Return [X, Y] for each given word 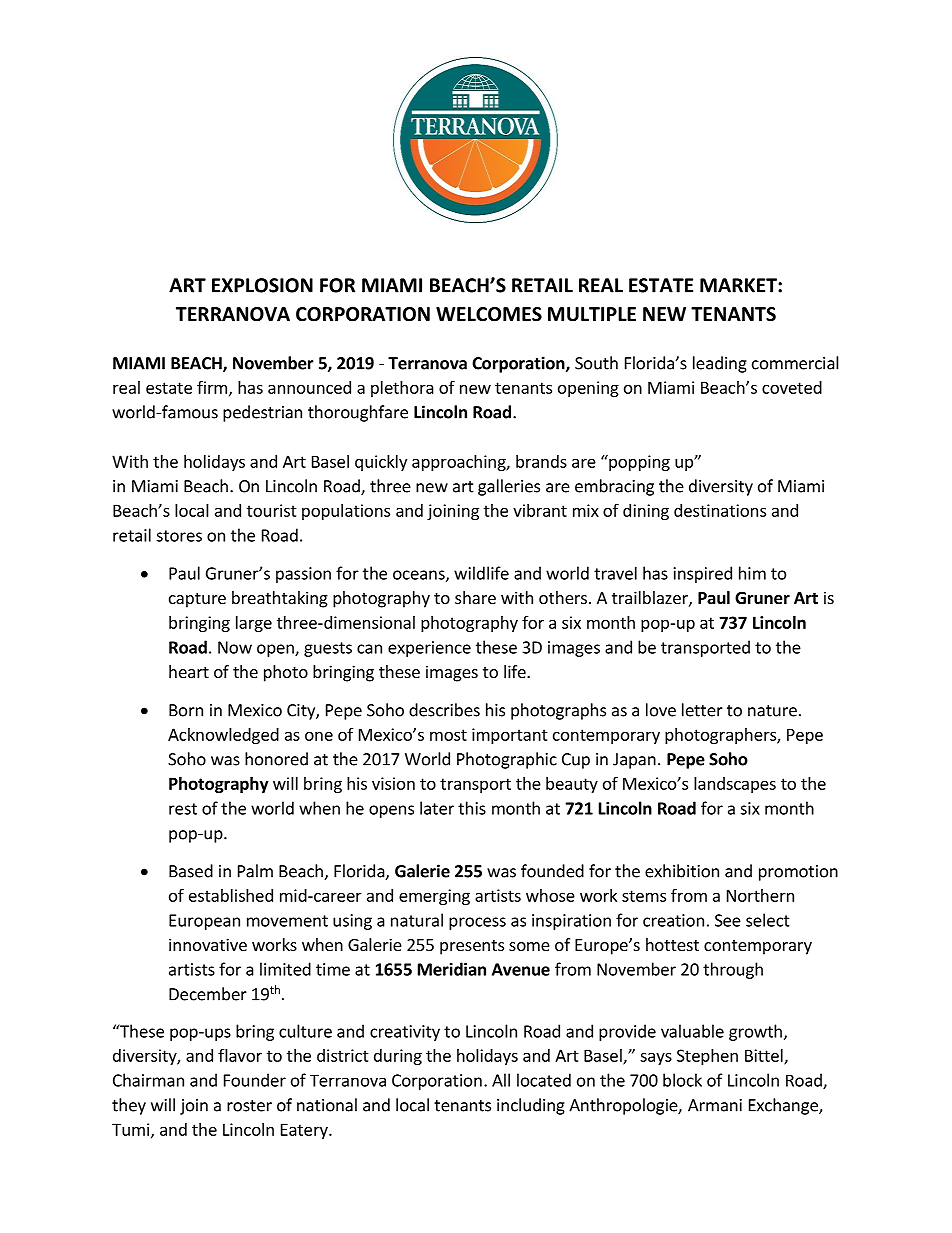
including [531, 1106]
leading [720, 364]
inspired [703, 574]
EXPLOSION [262, 285]
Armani [715, 1105]
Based [191, 871]
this [472, 808]
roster [249, 1106]
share [475, 597]
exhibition [682, 871]
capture [197, 600]
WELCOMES [489, 314]
